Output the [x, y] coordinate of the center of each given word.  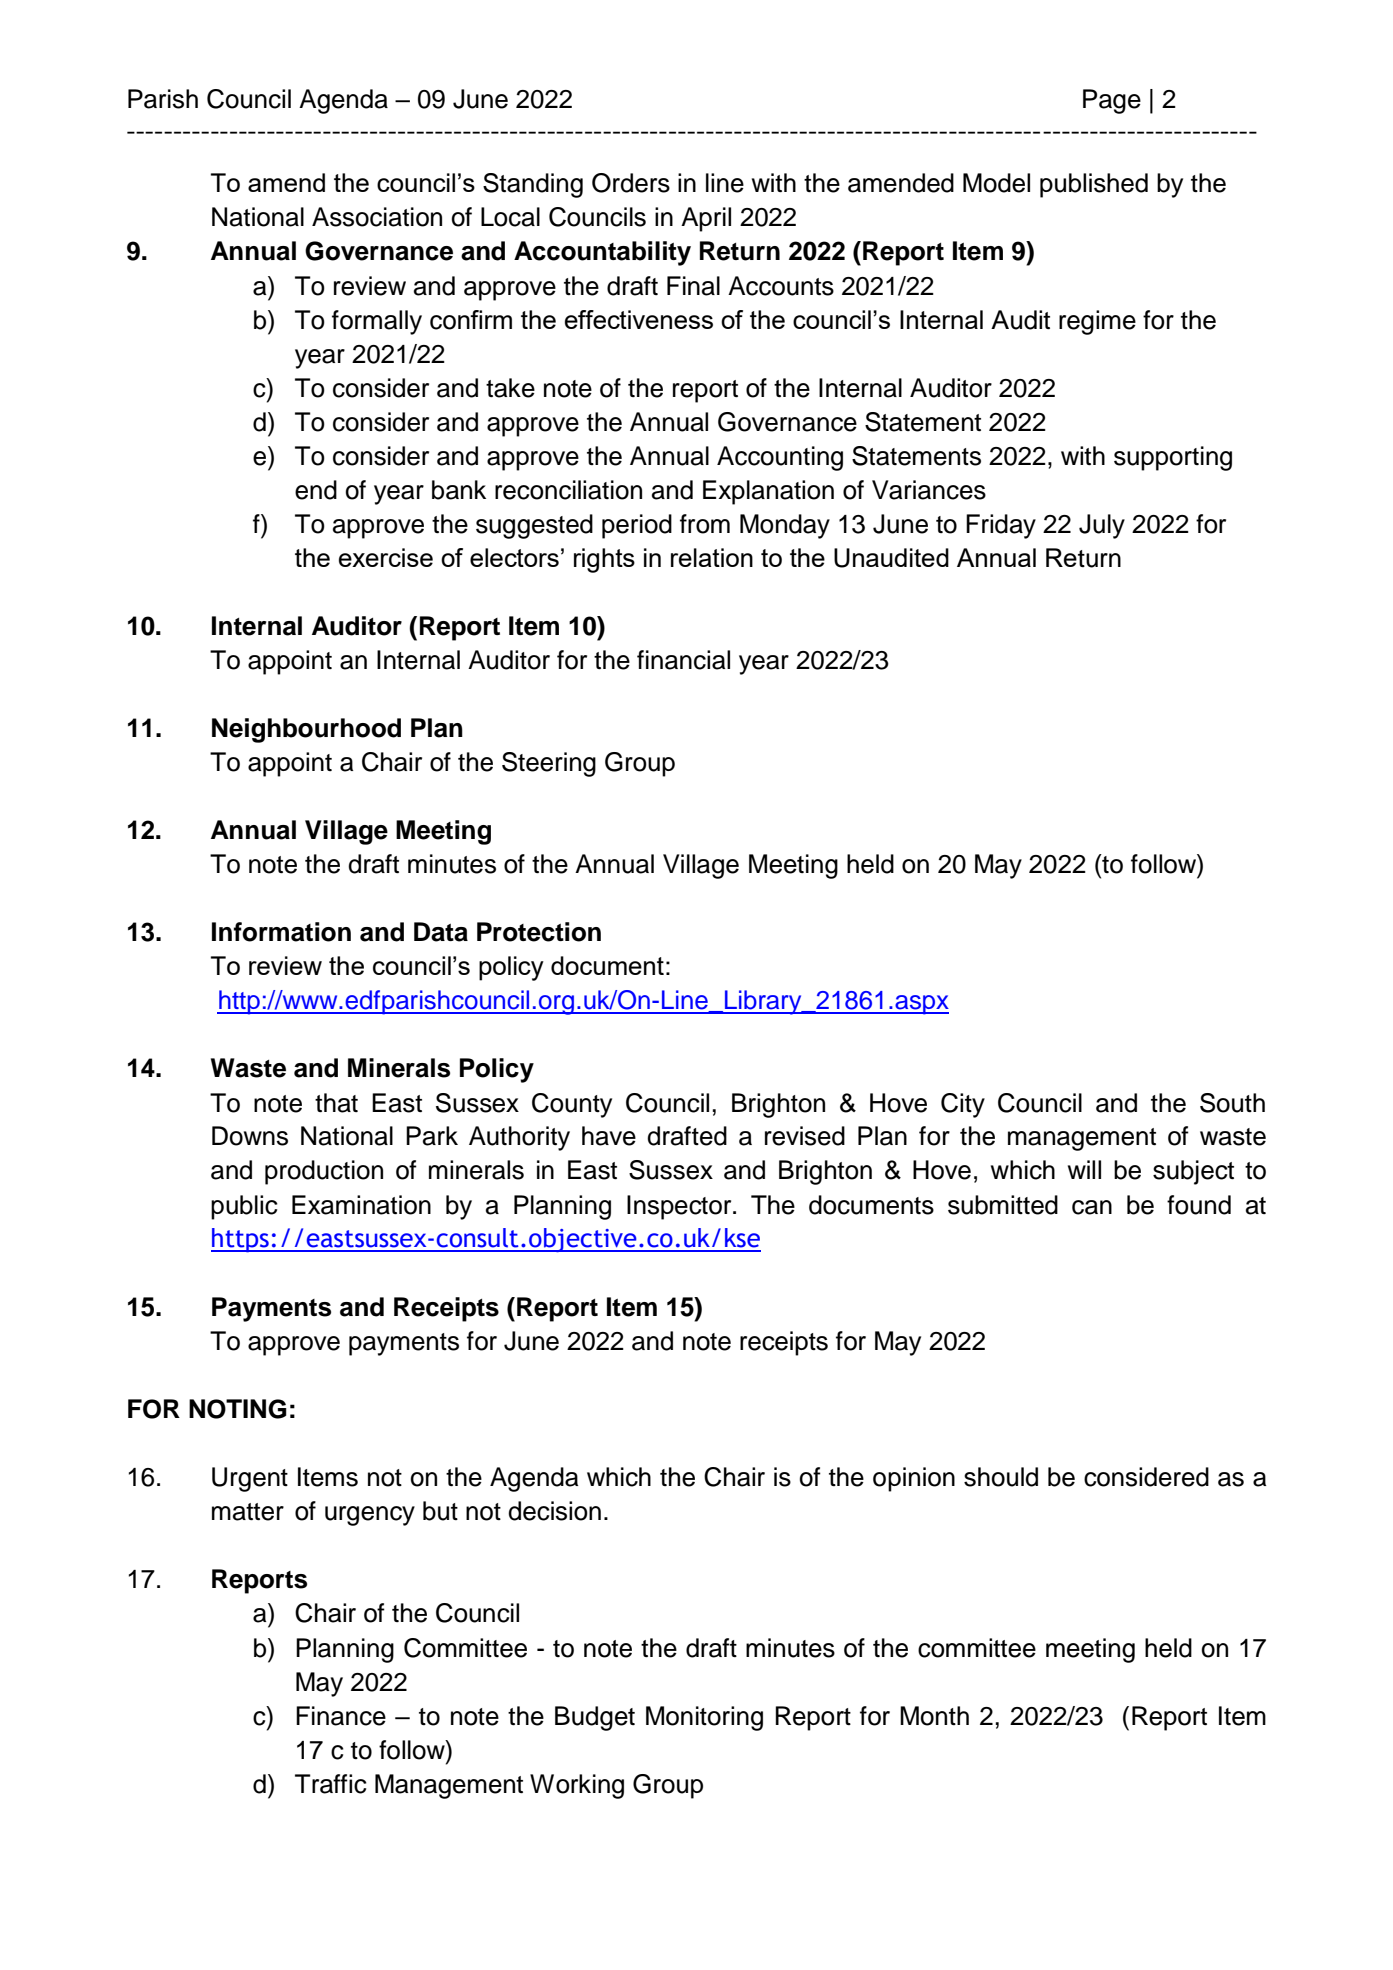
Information [281, 932]
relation [712, 557]
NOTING [238, 1409]
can [1092, 1207]
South [1232, 1103]
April [706, 219]
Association [377, 217]
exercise [386, 557]
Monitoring [704, 1718]
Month [934, 1716]
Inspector [680, 1207]
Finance [341, 1716]
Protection [539, 932]
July [1102, 526]
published [1094, 185]
